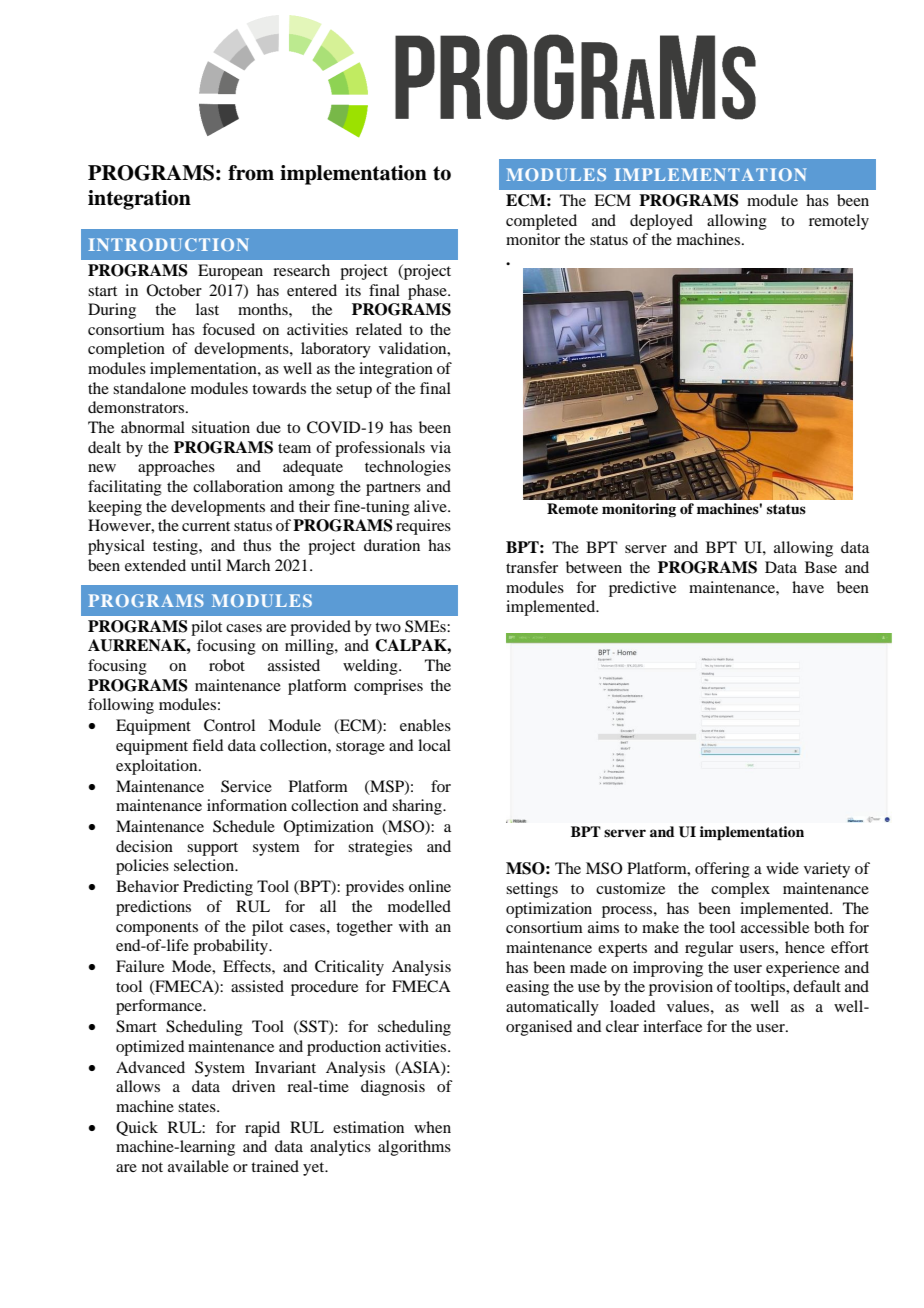 This screenshot has width=924, height=1308. What do you see at coordinates (775, 927) in the screenshot?
I see `accessible` at bounding box center [775, 927].
